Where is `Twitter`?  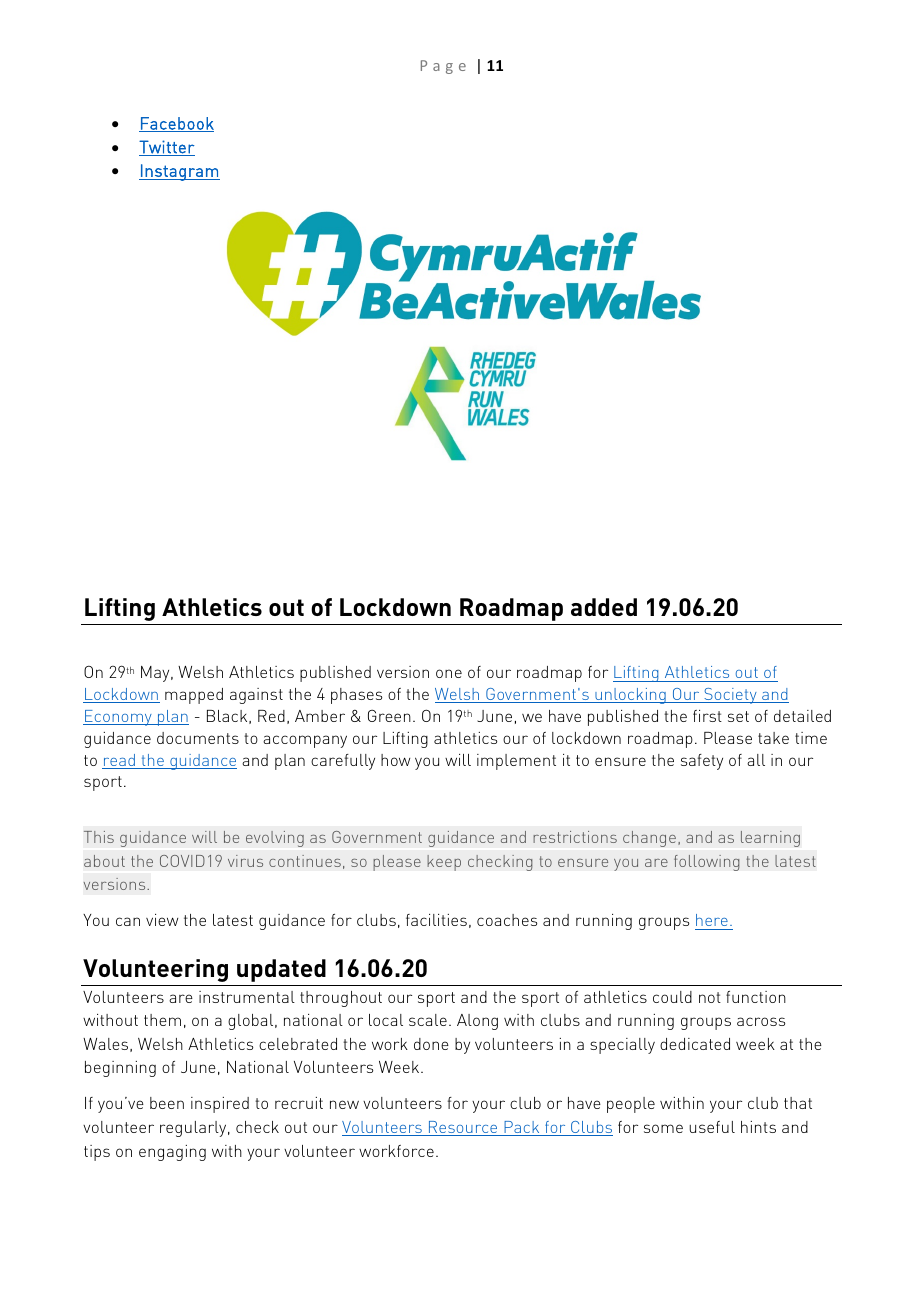 Twitter is located at coordinates (167, 148).
